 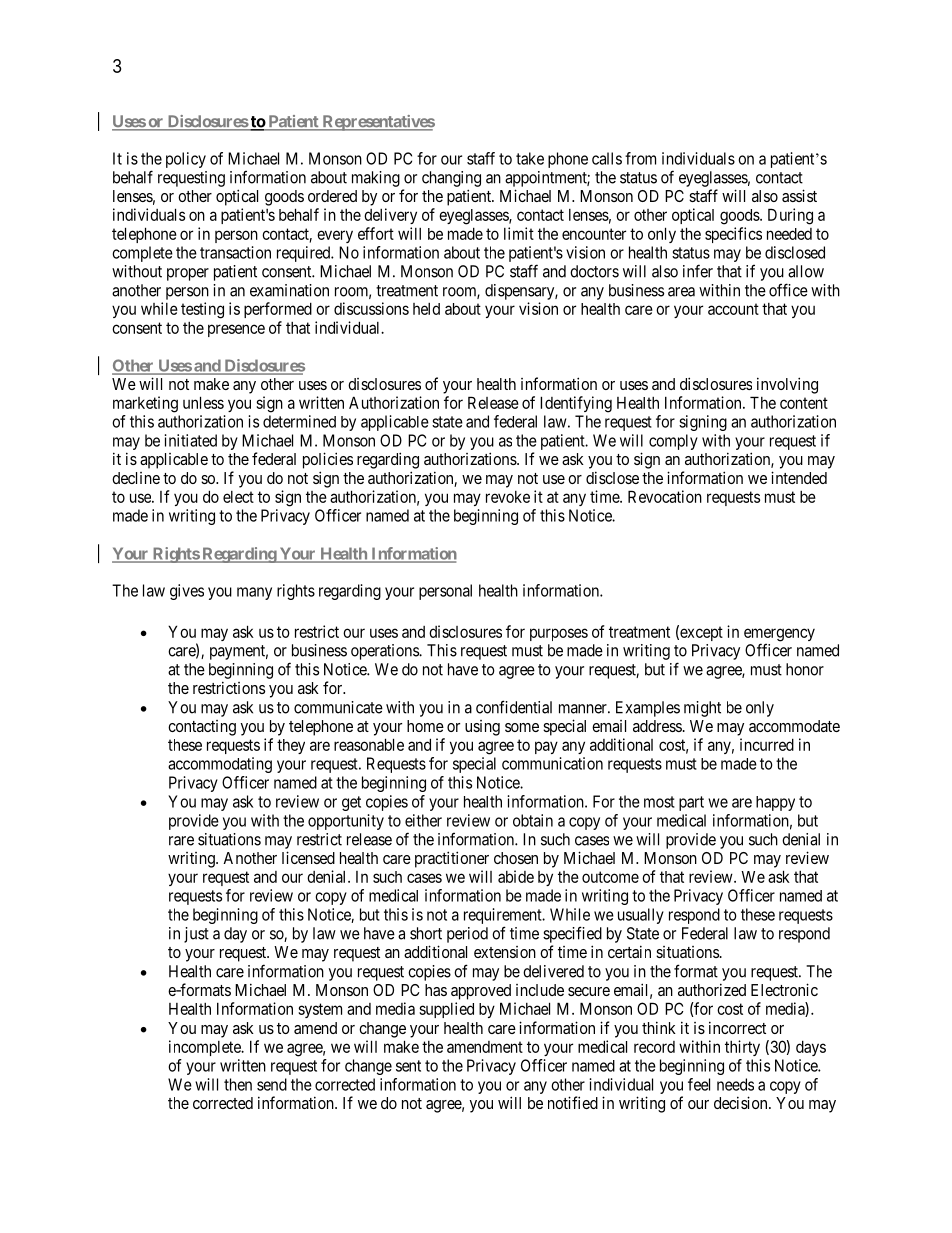 What do you see at coordinates (559, 634) in the screenshot?
I see `purposes` at bounding box center [559, 634].
